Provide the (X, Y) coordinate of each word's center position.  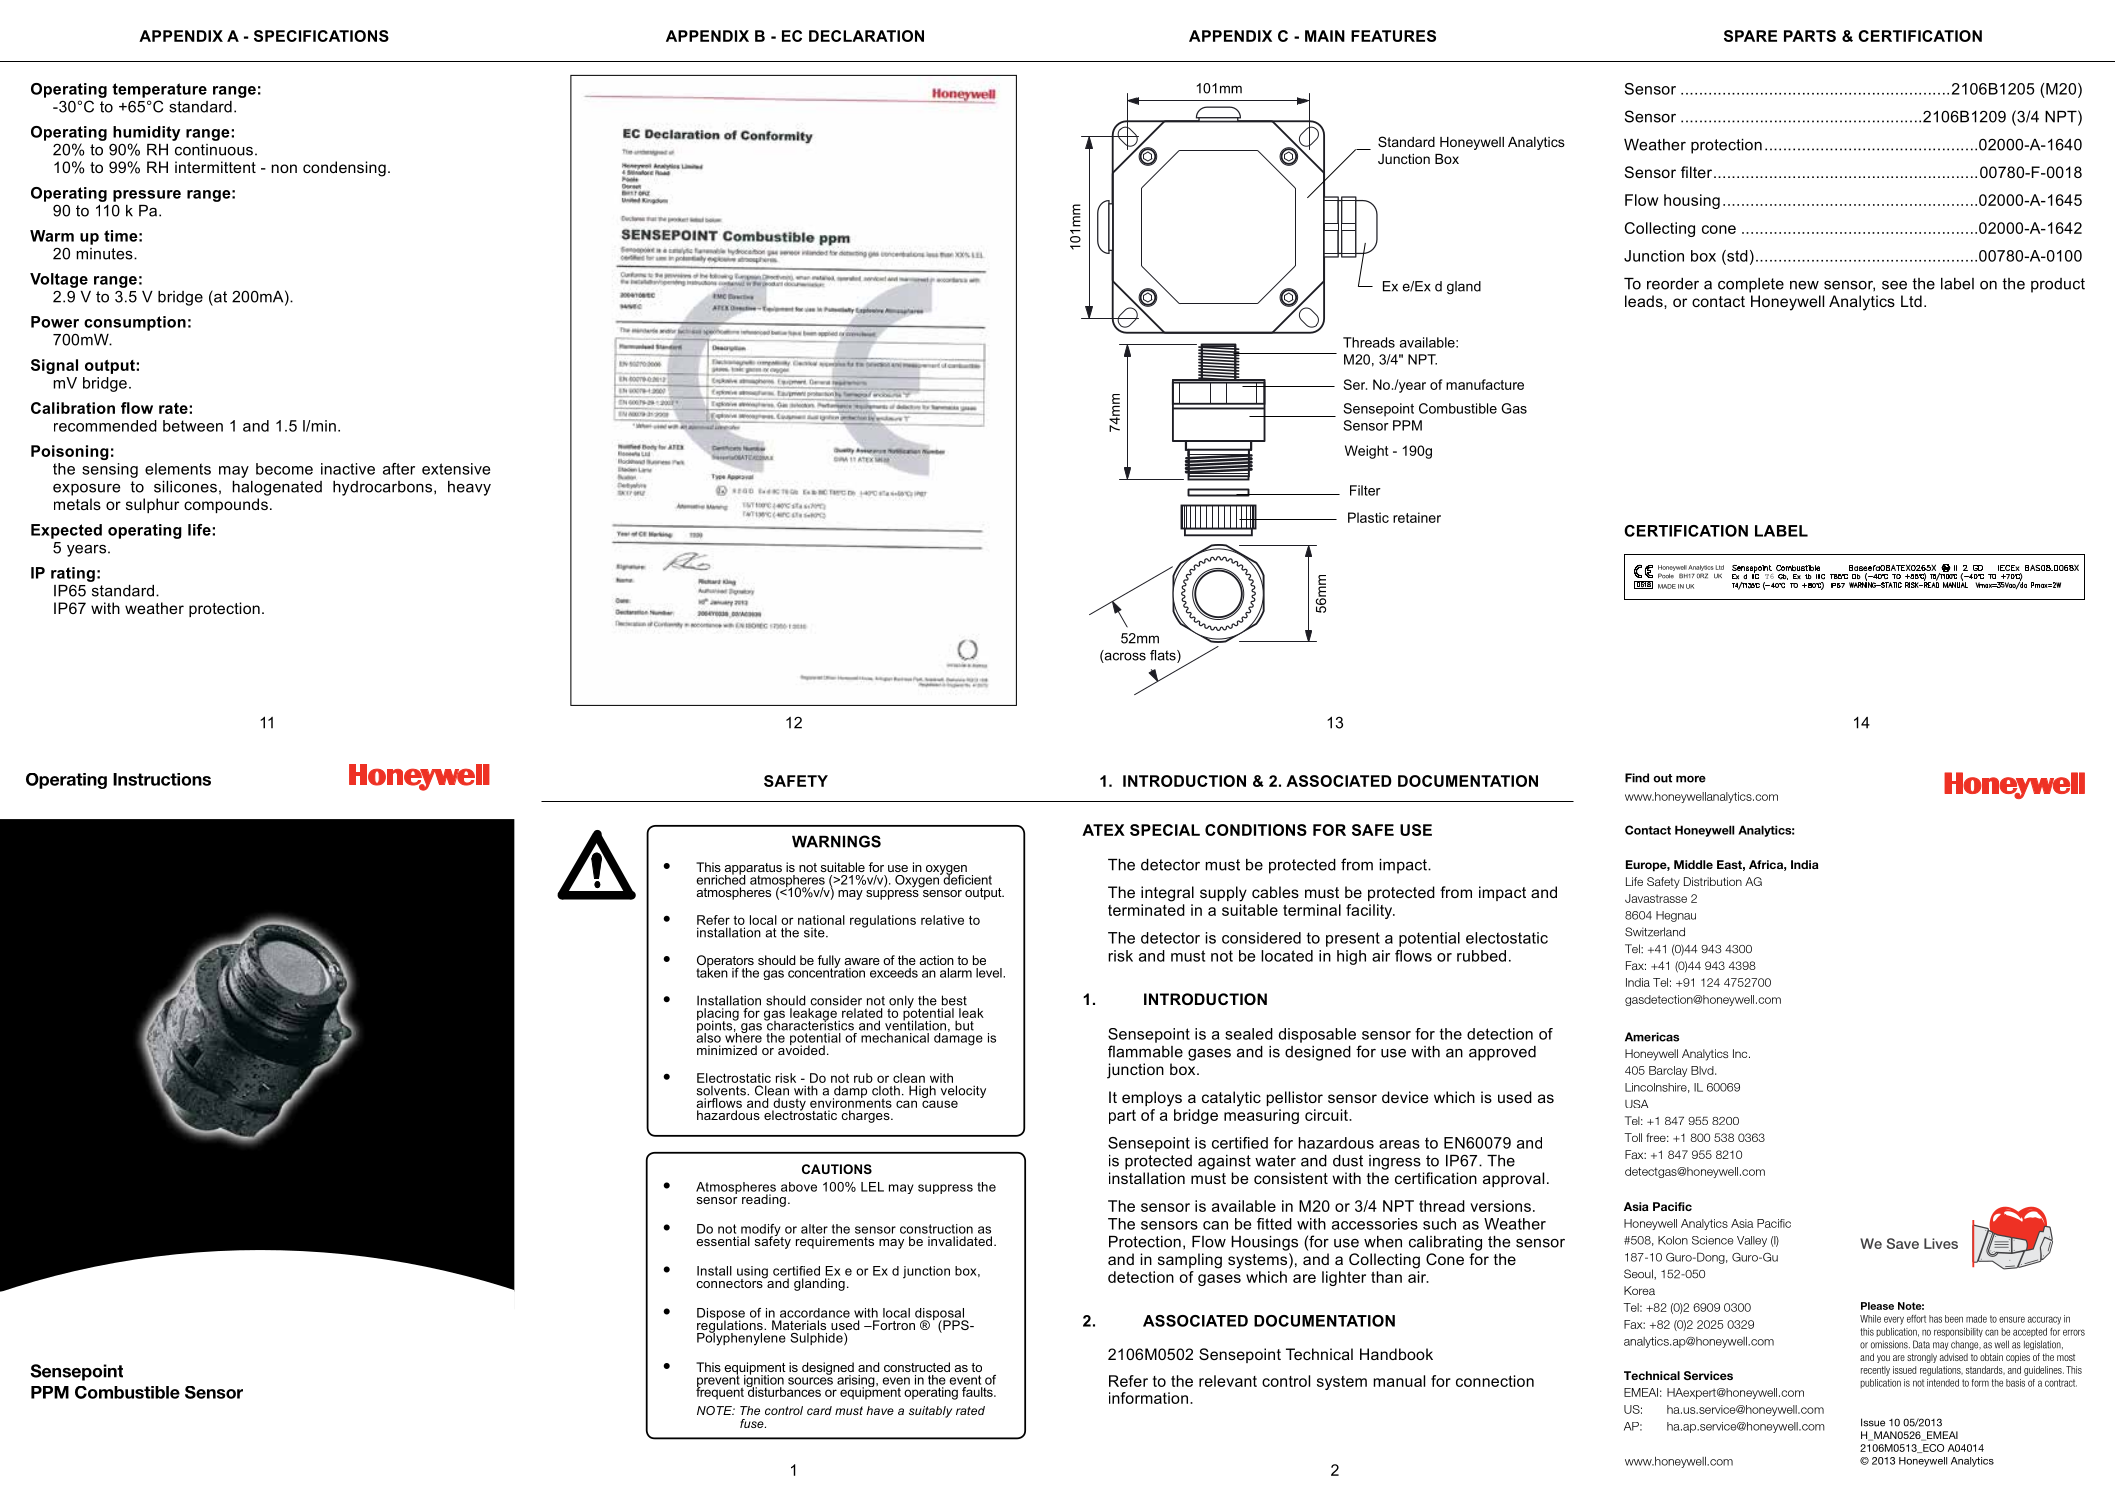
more (1691, 779)
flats (1164, 656)
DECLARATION (866, 36)
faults (978, 1392)
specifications (321, 36)
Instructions (162, 779)
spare (1750, 36)
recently (1875, 1371)
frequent (720, 1392)
